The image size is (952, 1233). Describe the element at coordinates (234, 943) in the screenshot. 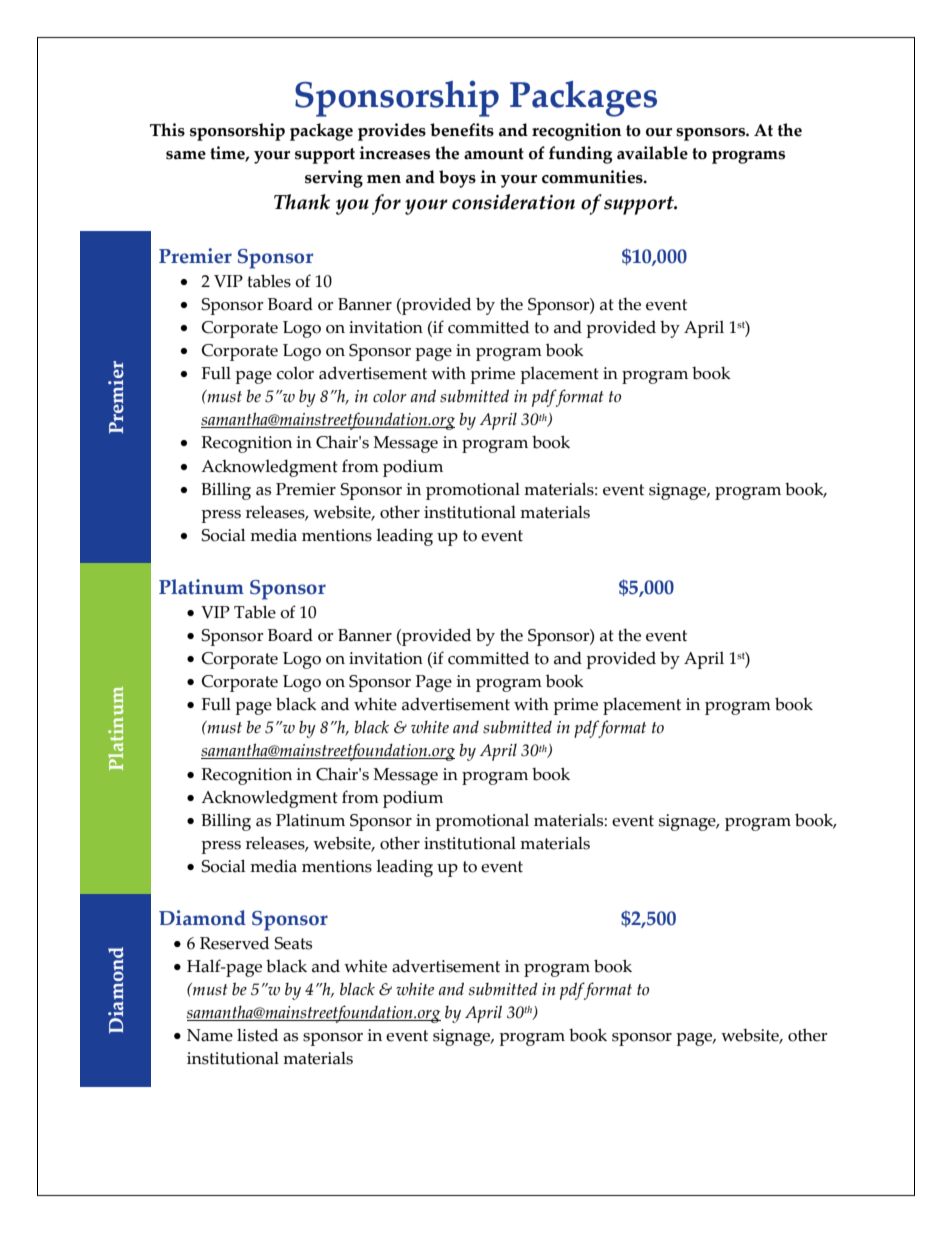

I see `Reserved` at that location.
